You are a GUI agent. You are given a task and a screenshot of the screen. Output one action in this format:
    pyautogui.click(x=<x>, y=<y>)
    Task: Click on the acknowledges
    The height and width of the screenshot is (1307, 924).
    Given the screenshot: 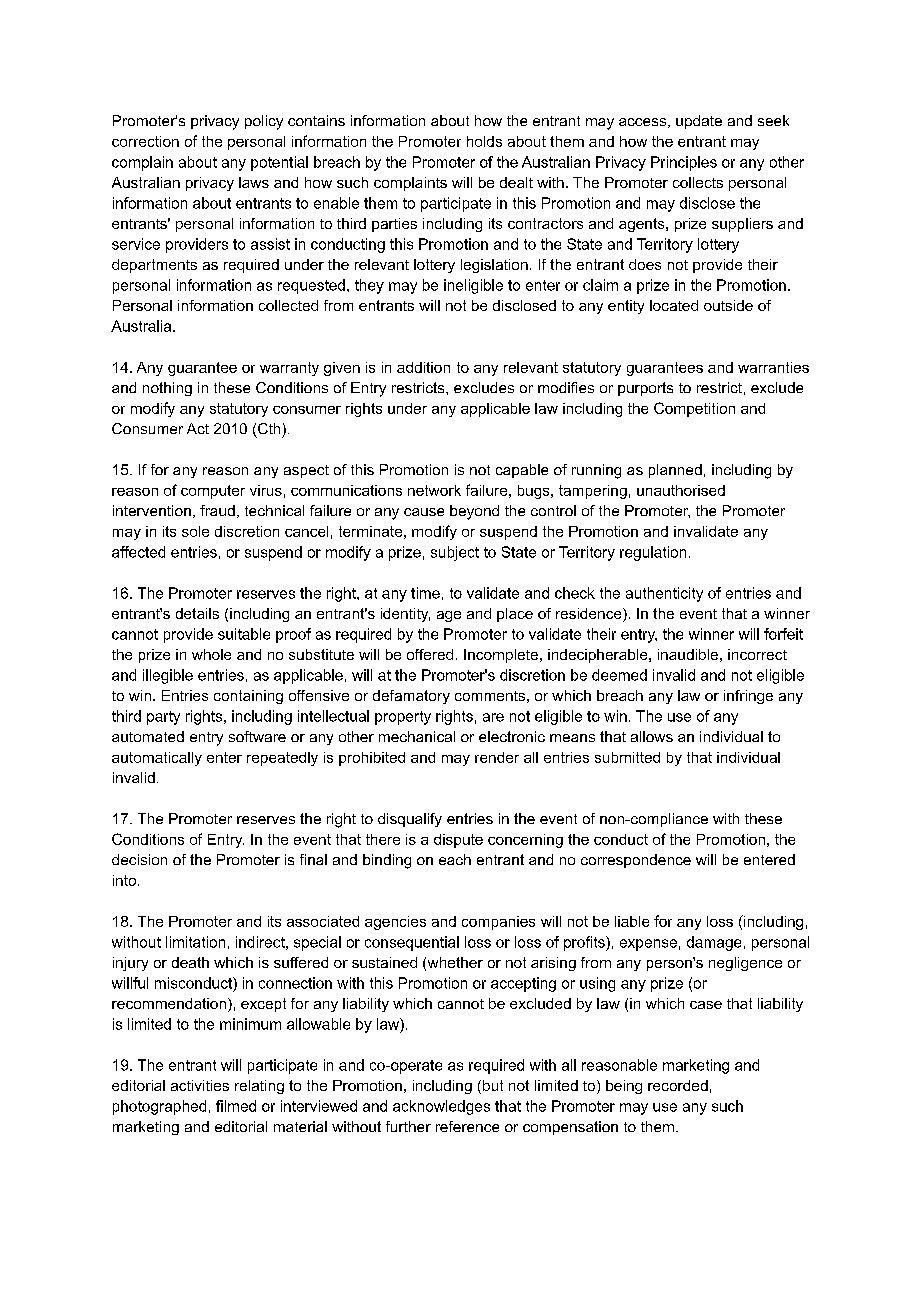 What is the action you would take?
    pyautogui.click(x=441, y=1107)
